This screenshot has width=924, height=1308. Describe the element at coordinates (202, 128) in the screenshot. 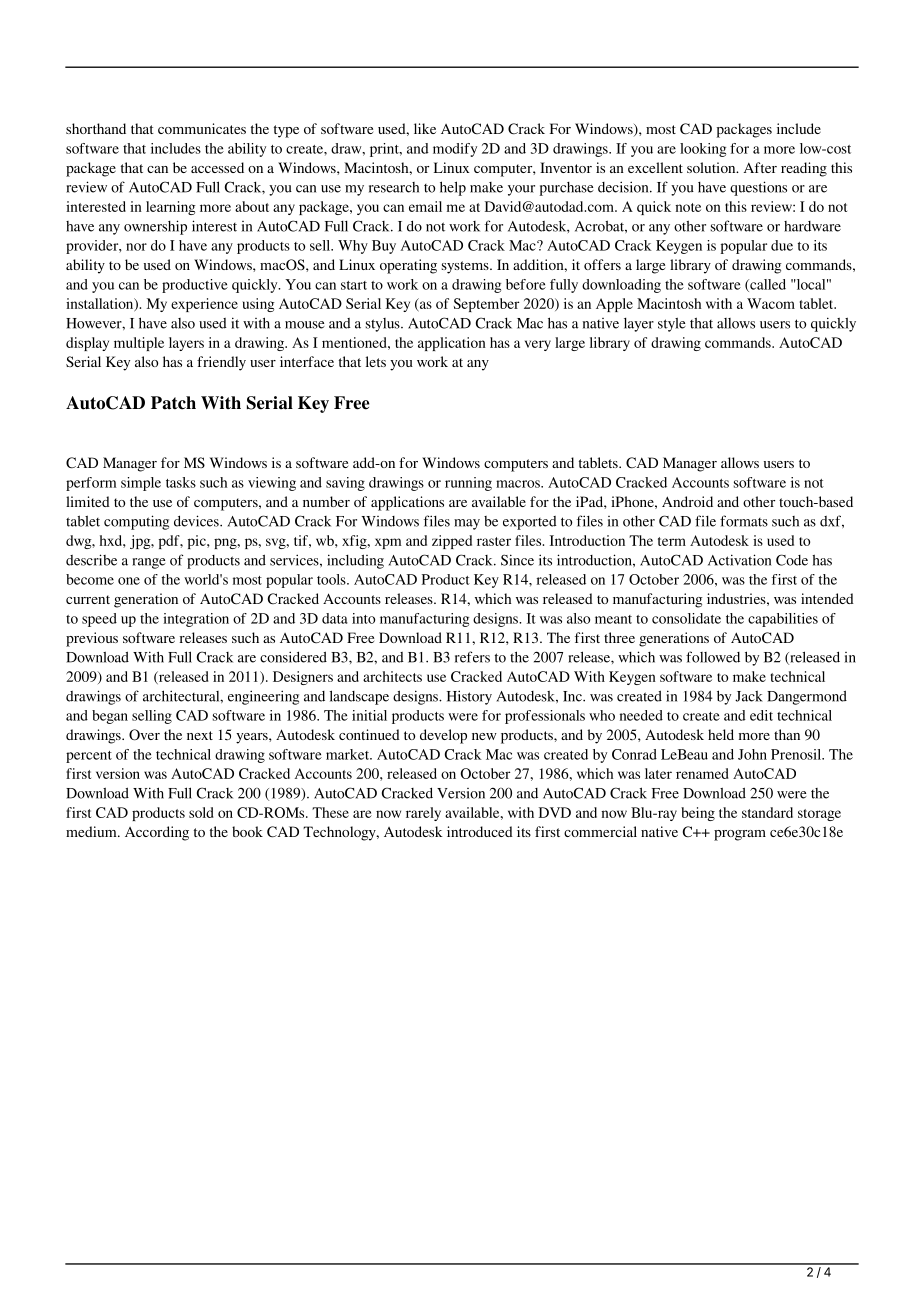

I see `communicates` at that location.
